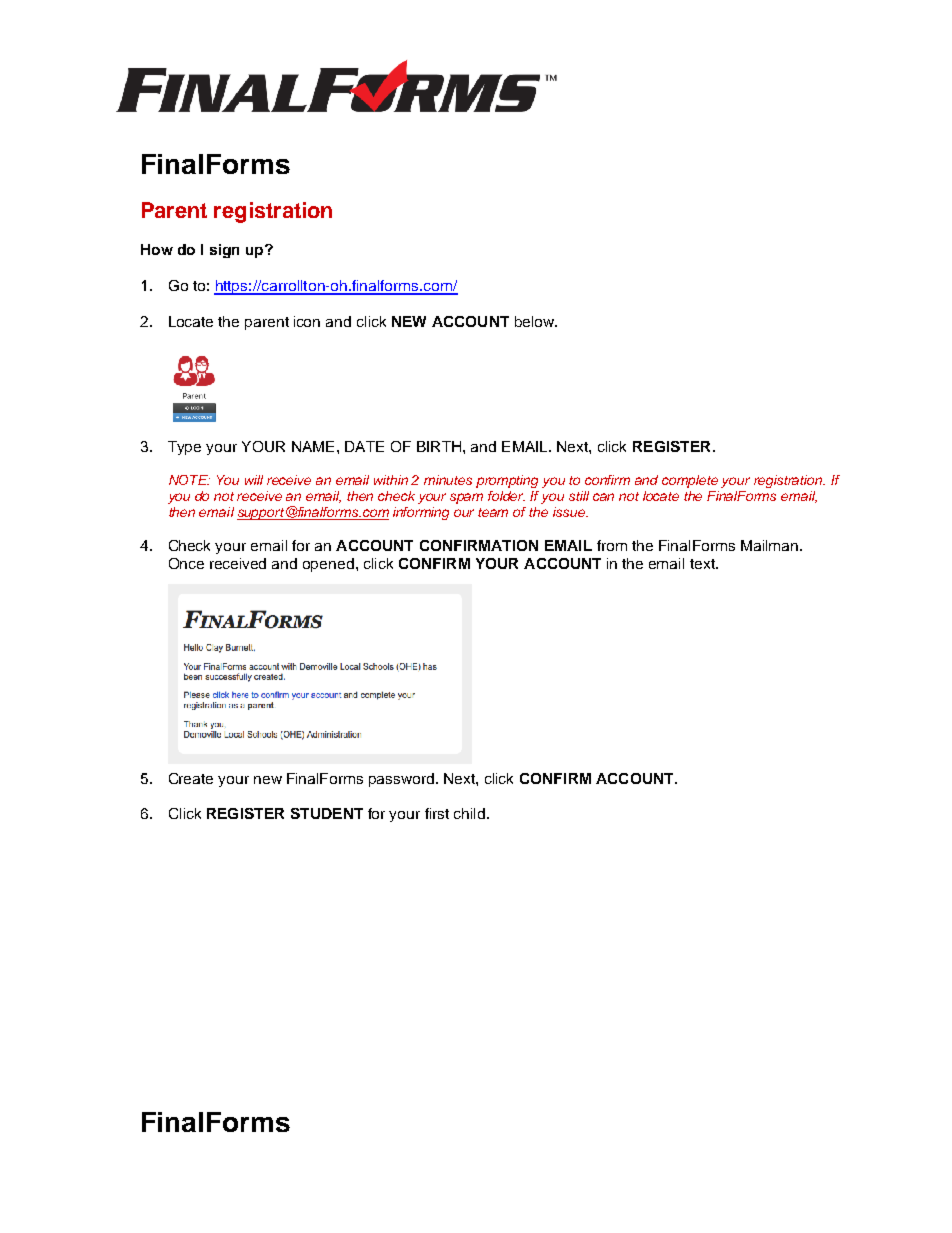 The image size is (952, 1233). What do you see at coordinates (224, 251) in the screenshot?
I see `sign` at bounding box center [224, 251].
